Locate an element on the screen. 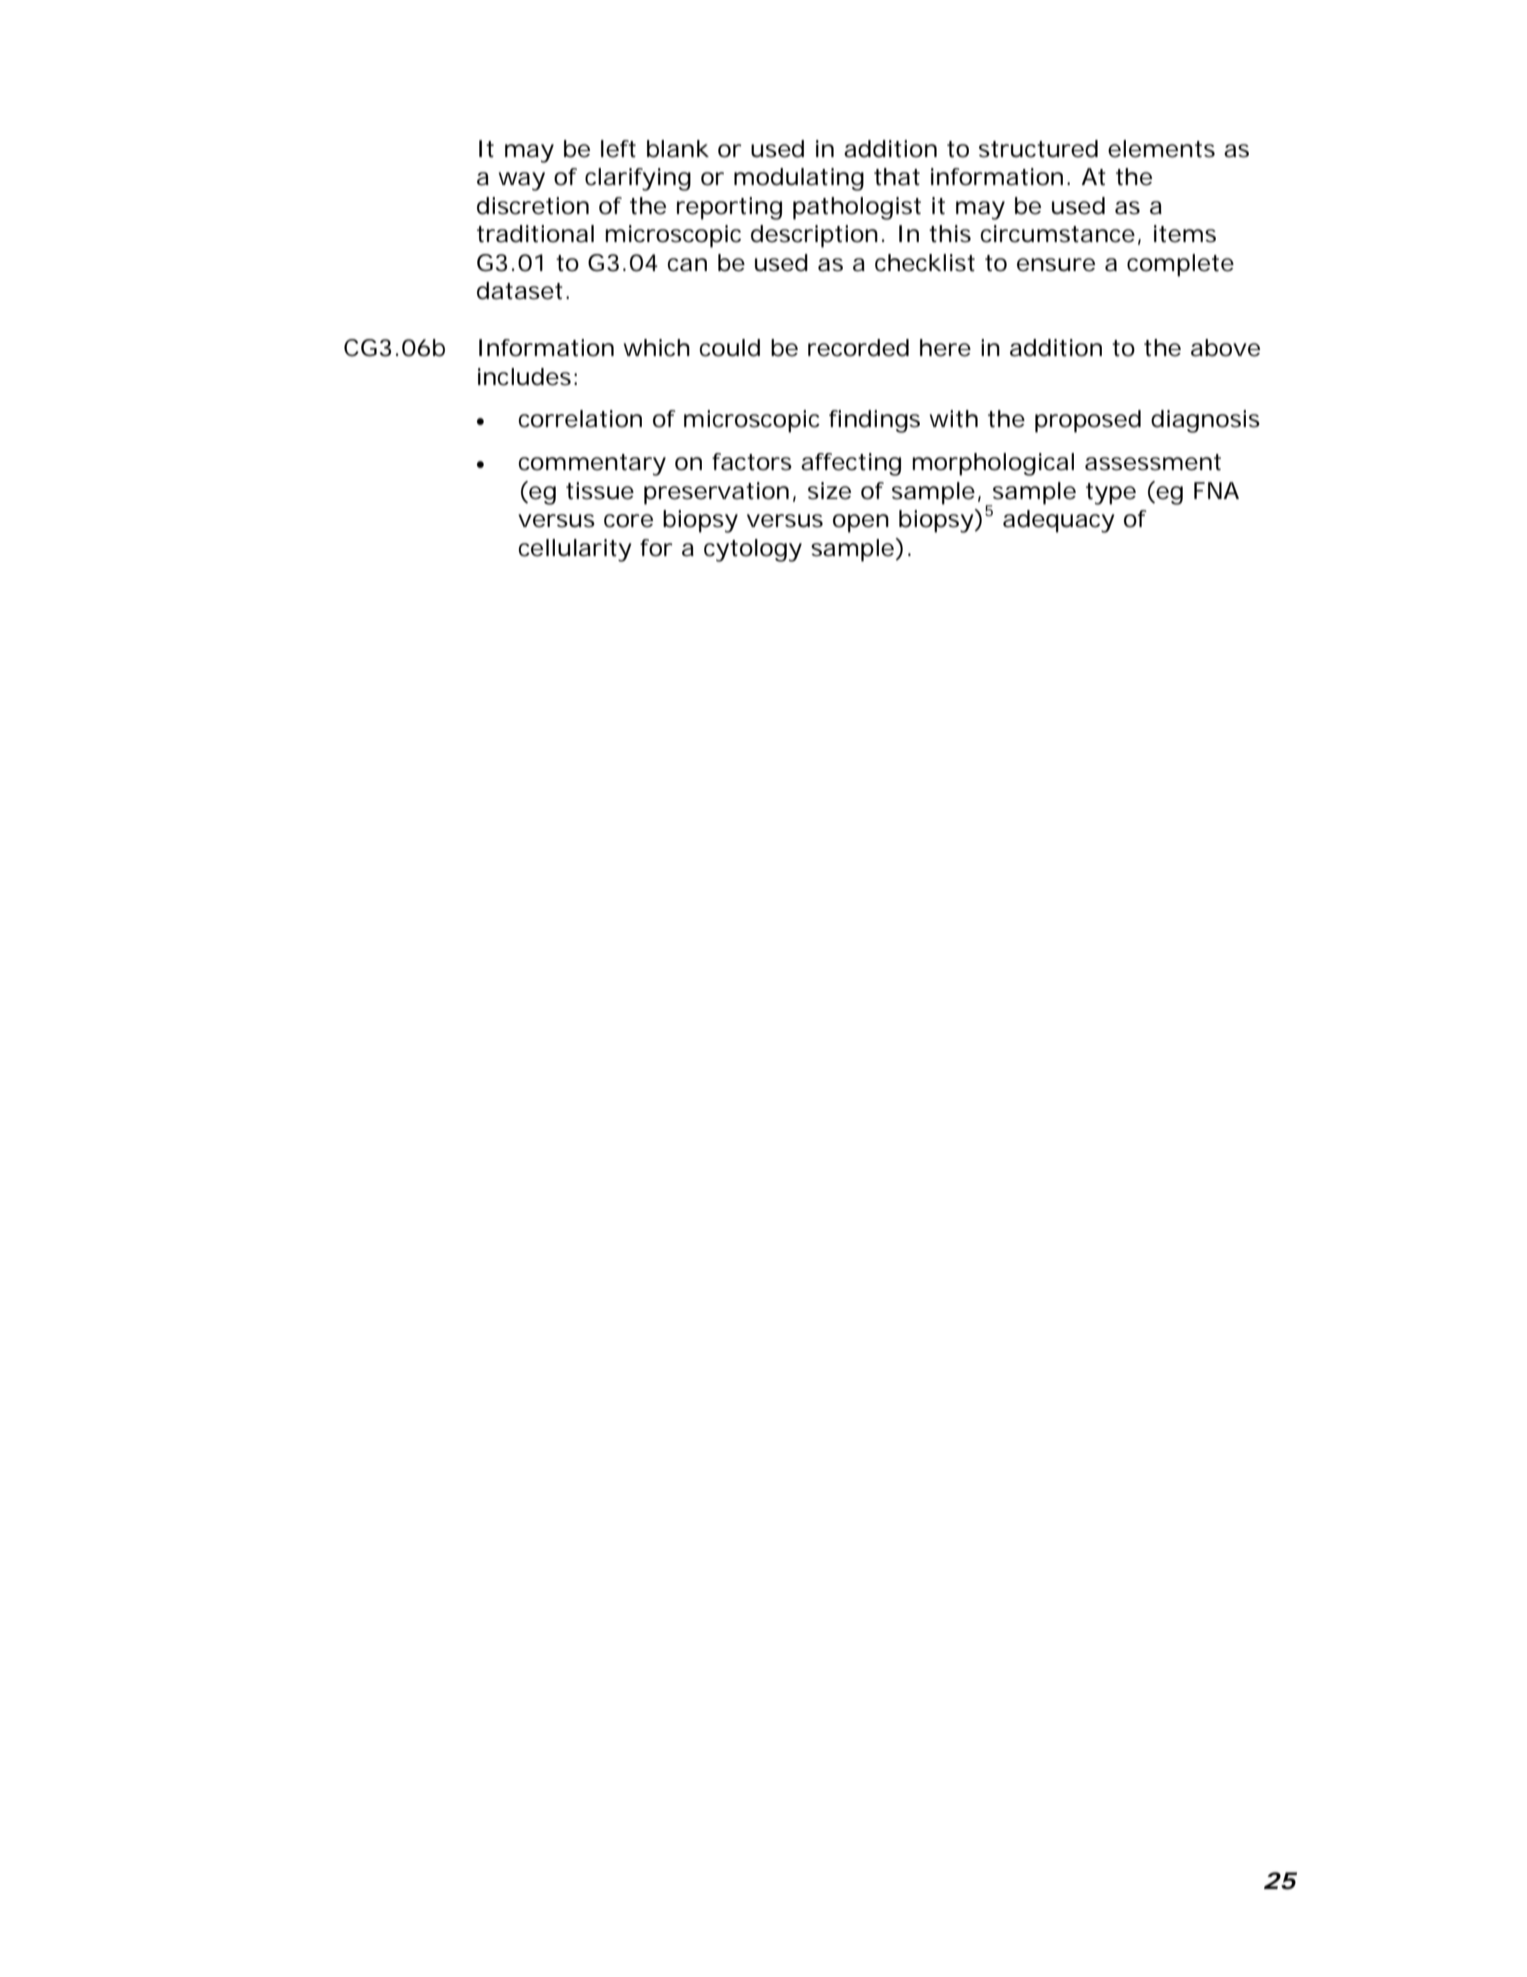 The image size is (1527, 1977). core is located at coordinates (628, 521).
